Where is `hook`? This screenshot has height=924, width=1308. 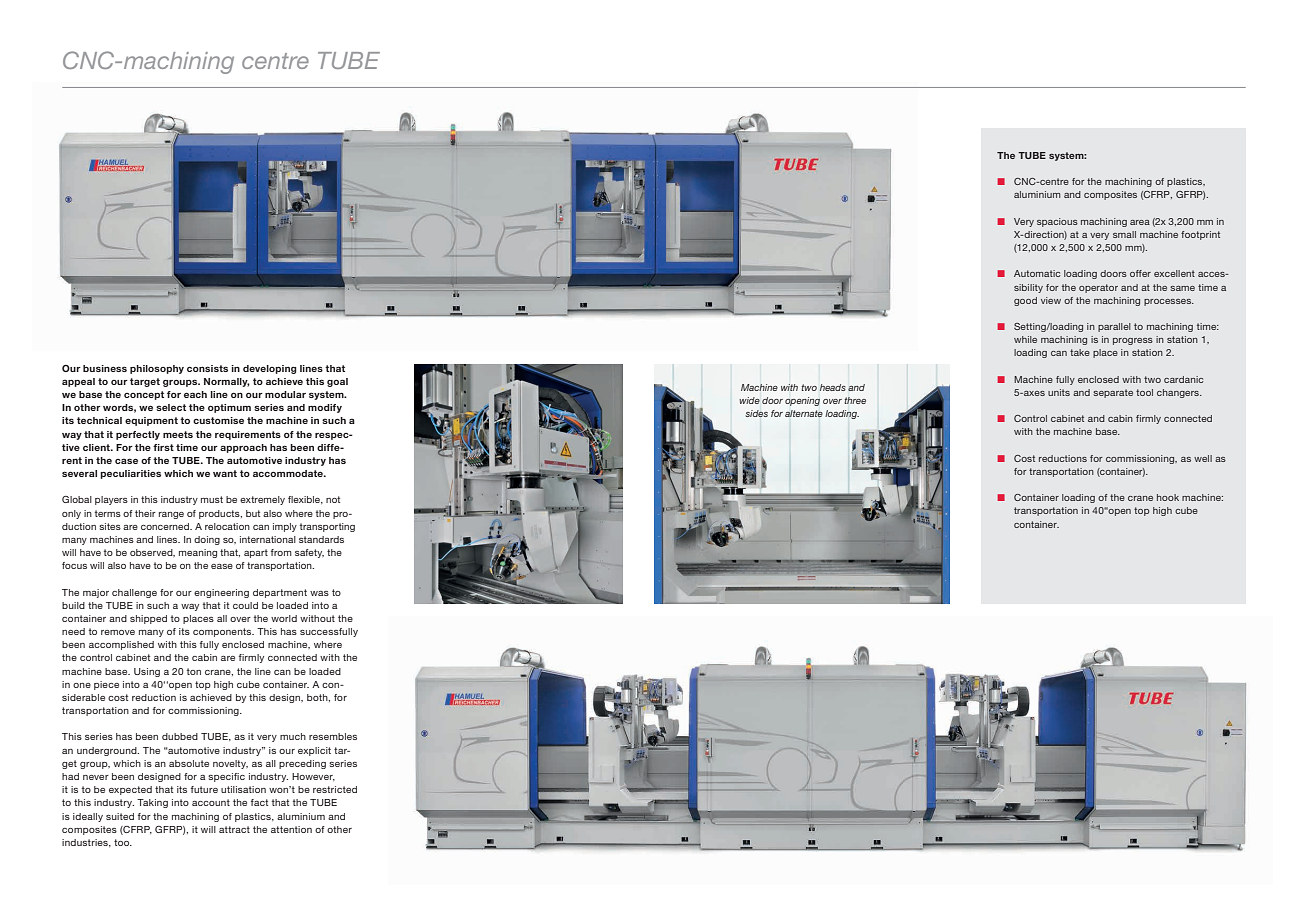 hook is located at coordinates (1168, 497).
